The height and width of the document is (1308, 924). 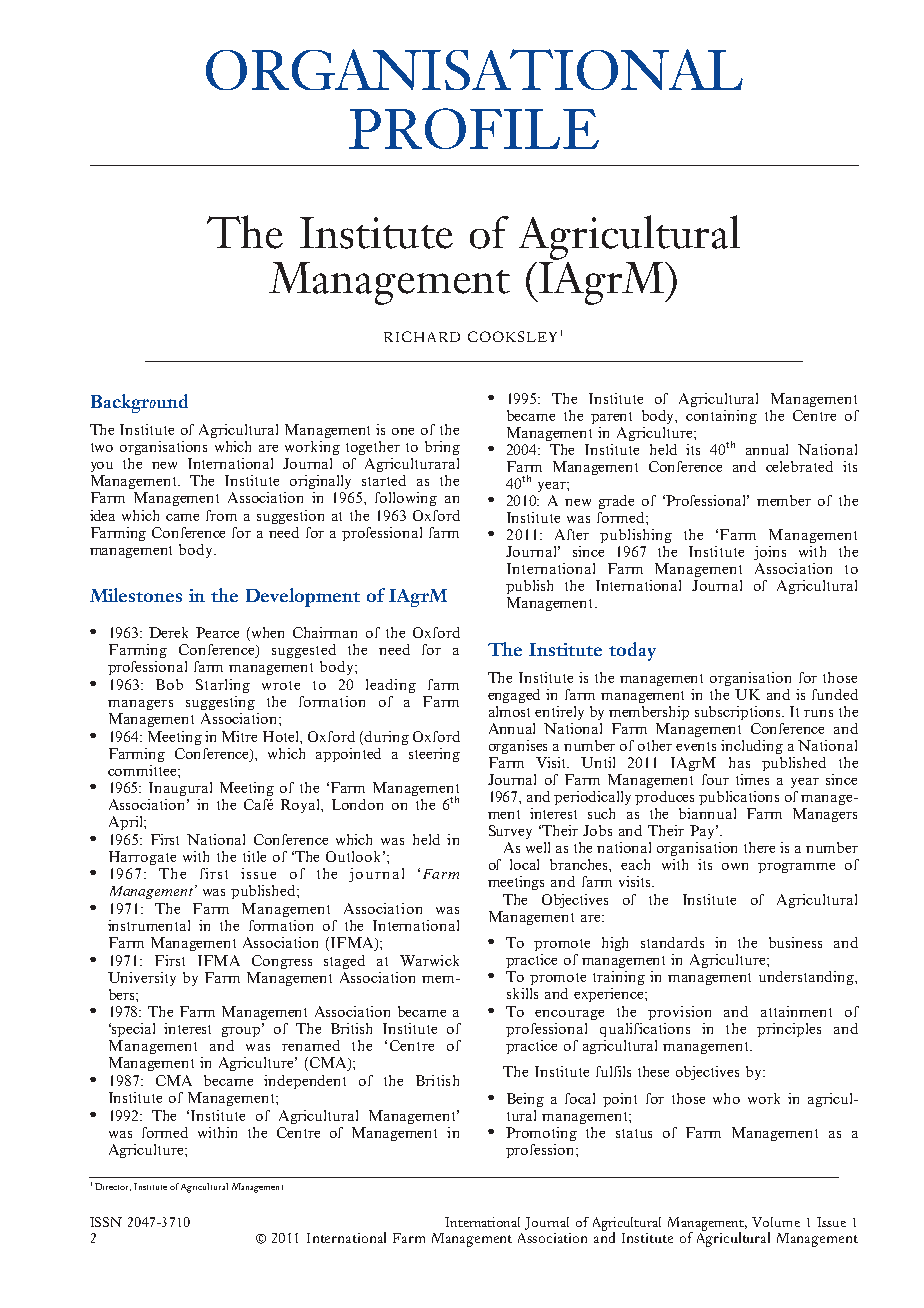 What do you see at coordinates (770, 553) in the document?
I see `joins` at bounding box center [770, 553].
